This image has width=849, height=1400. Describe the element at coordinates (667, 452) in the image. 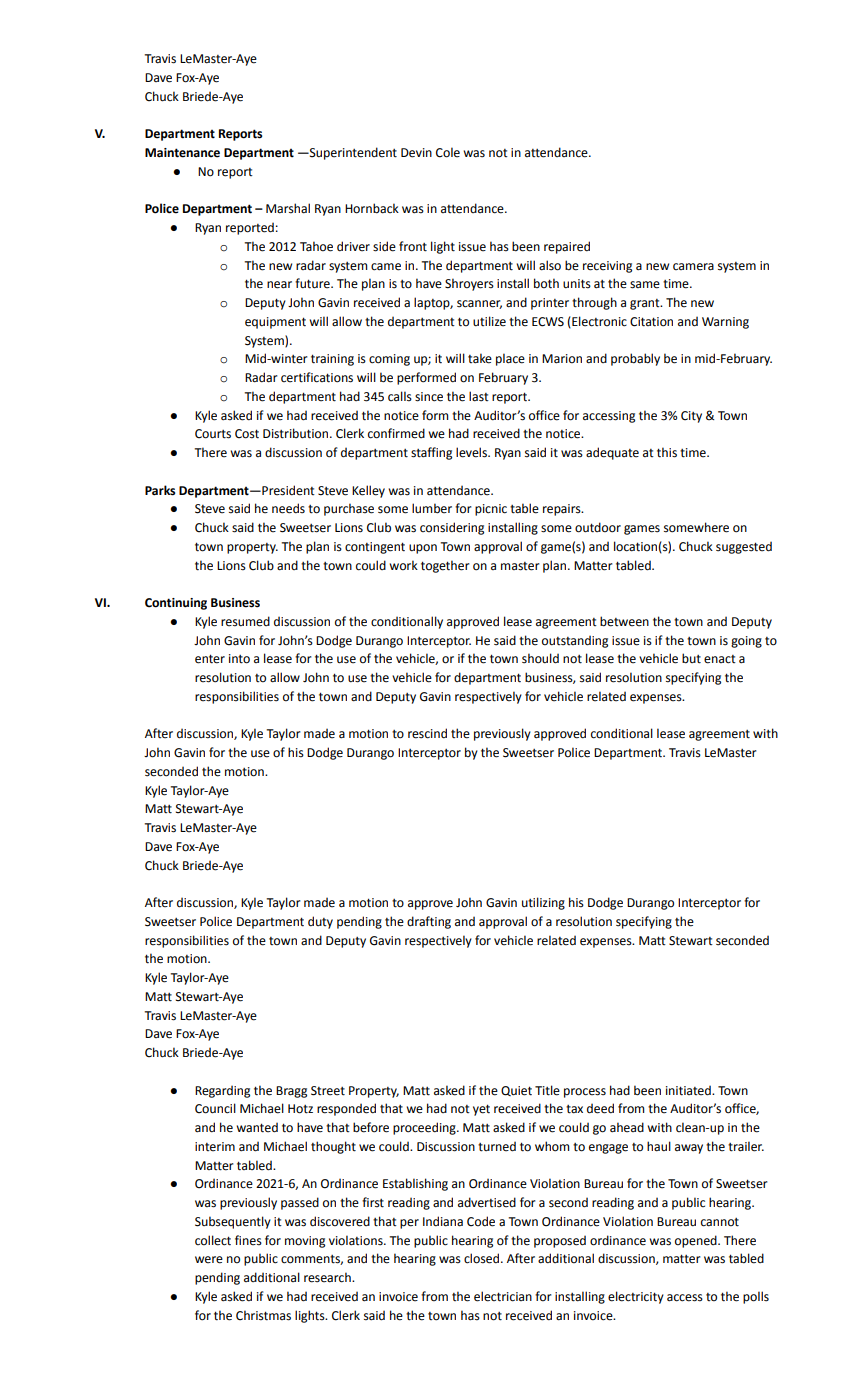

I see `this` at that location.
